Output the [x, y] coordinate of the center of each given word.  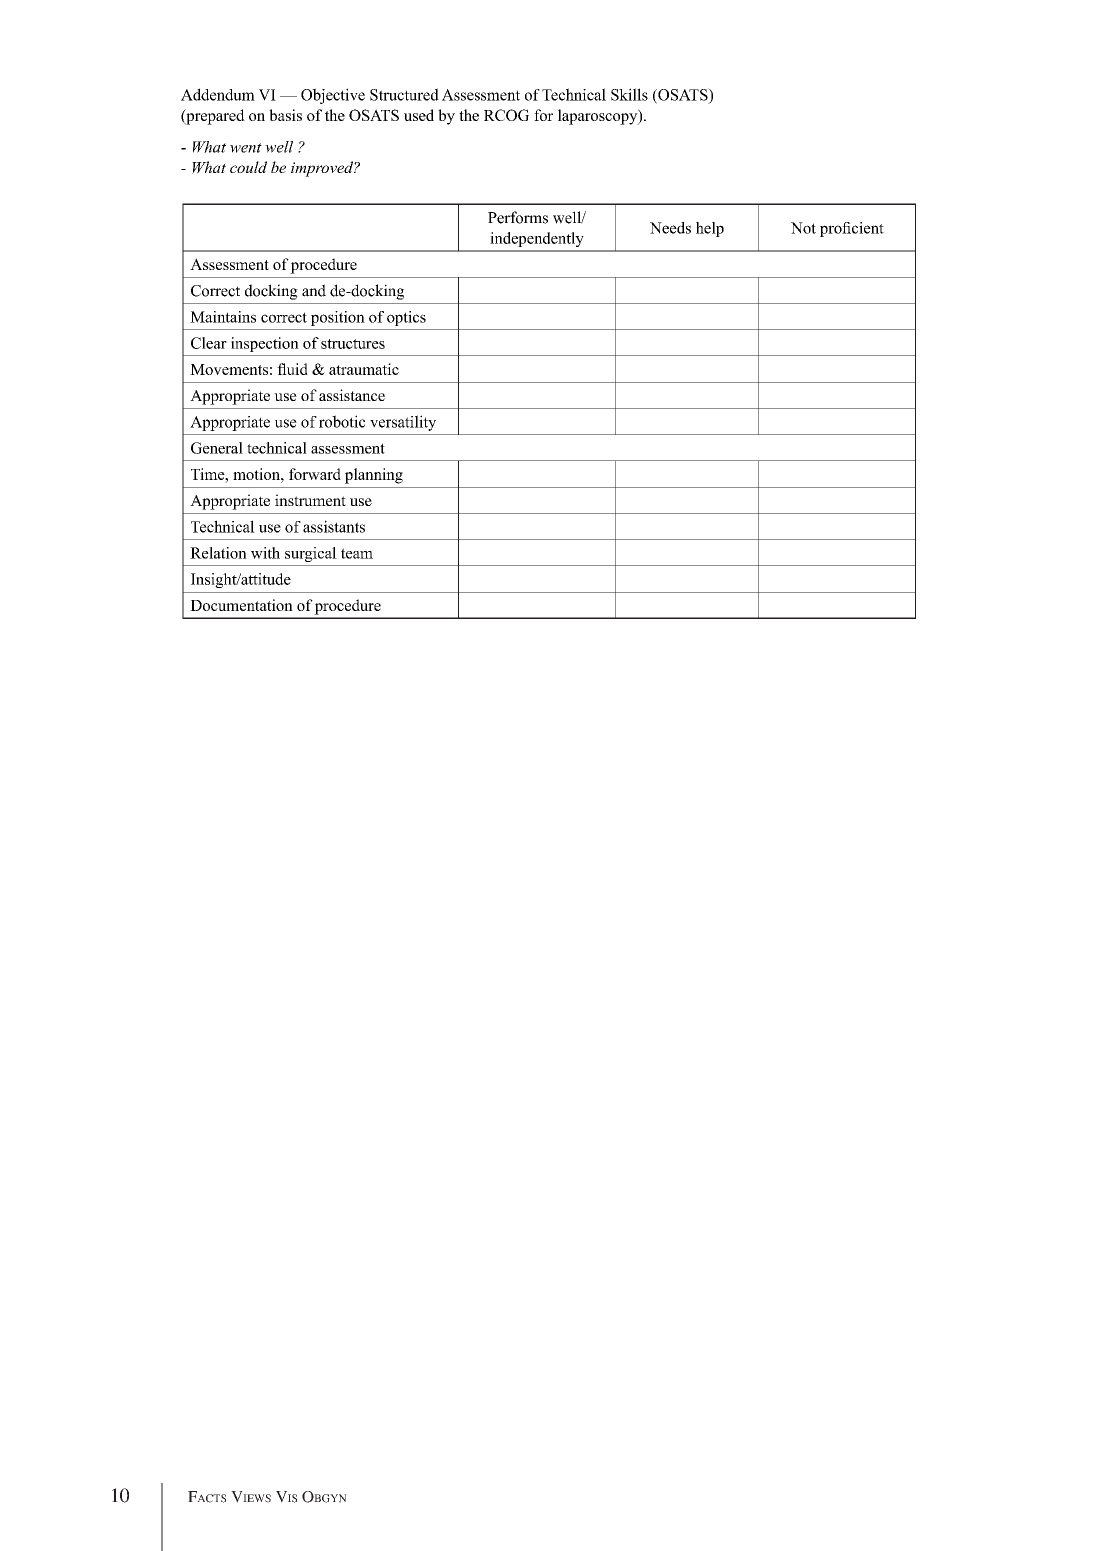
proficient [852, 229]
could [248, 167]
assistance [352, 395]
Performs [518, 217]
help [710, 229]
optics [406, 318]
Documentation [241, 605]
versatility [403, 423]
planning [374, 476]
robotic [342, 421]
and [314, 290]
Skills [629, 94]
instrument [310, 500]
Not [803, 228]
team [357, 553]
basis [285, 115]
